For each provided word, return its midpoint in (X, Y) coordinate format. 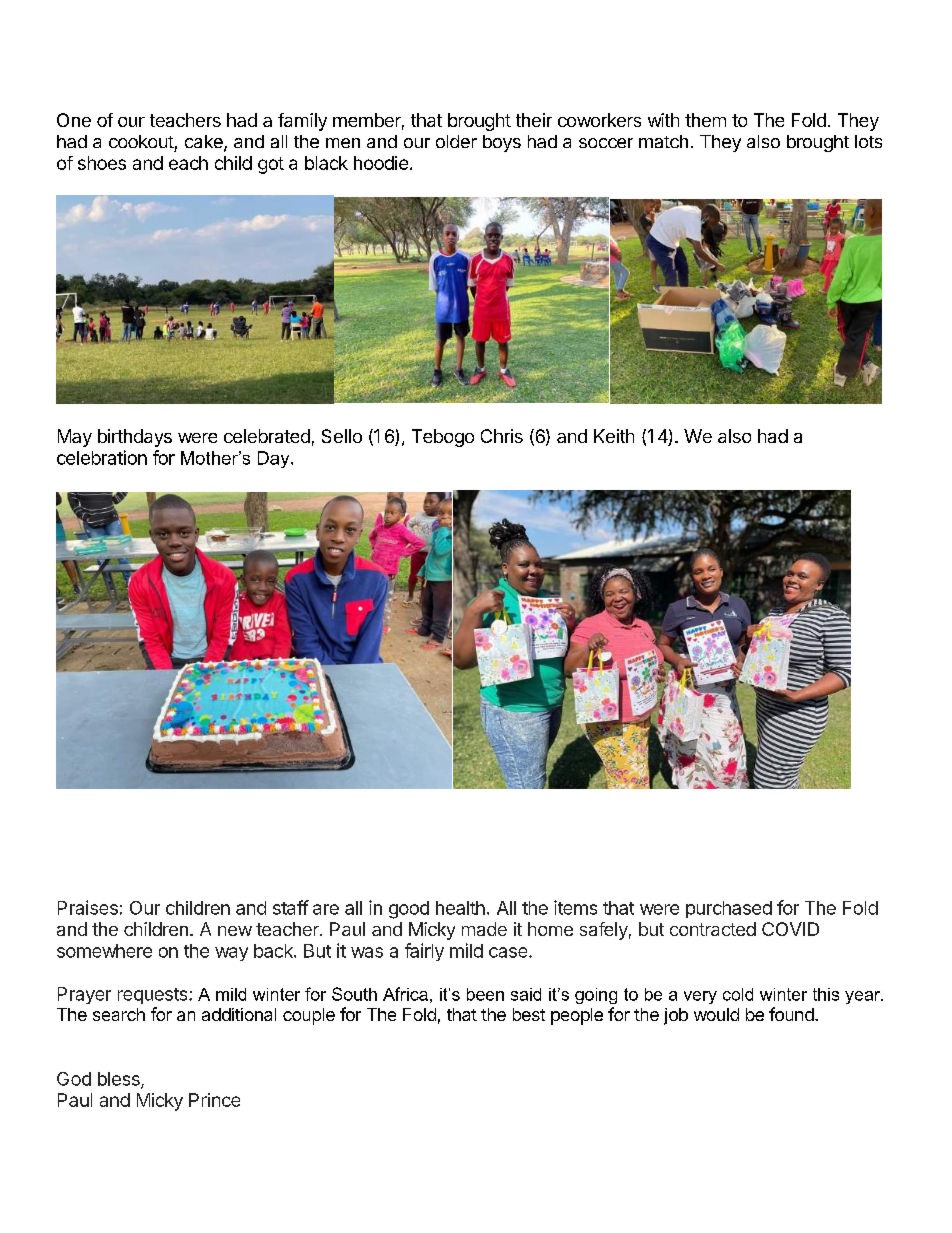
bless (120, 1080)
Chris (502, 436)
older (456, 141)
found (792, 1014)
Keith (614, 436)
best (529, 1014)
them (705, 120)
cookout (141, 141)
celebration (102, 457)
